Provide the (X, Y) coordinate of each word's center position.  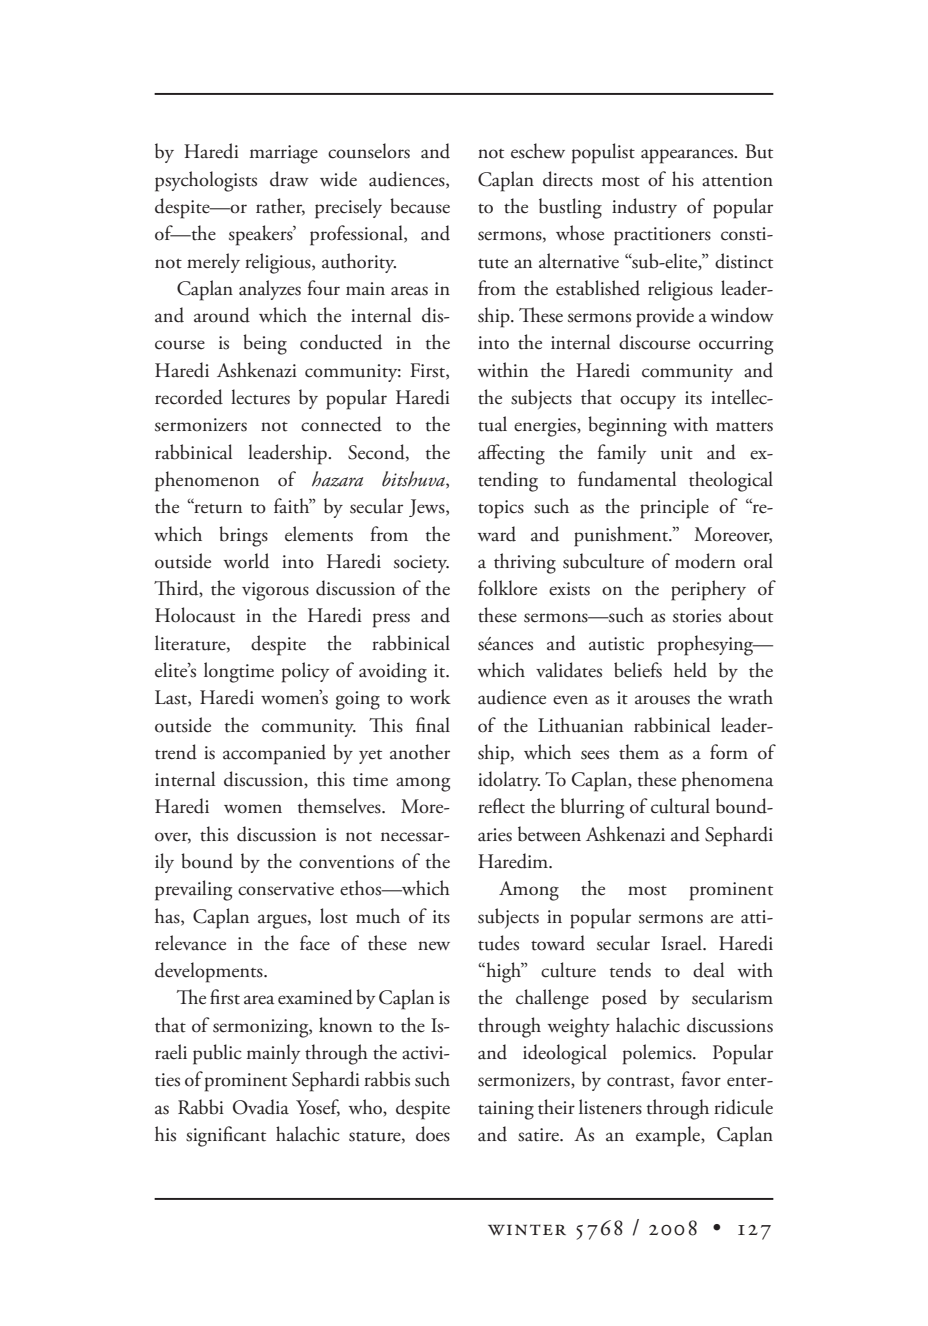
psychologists (206, 181)
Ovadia (261, 1107)
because (420, 206)
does (433, 1134)
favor (701, 1079)
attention (737, 180)
